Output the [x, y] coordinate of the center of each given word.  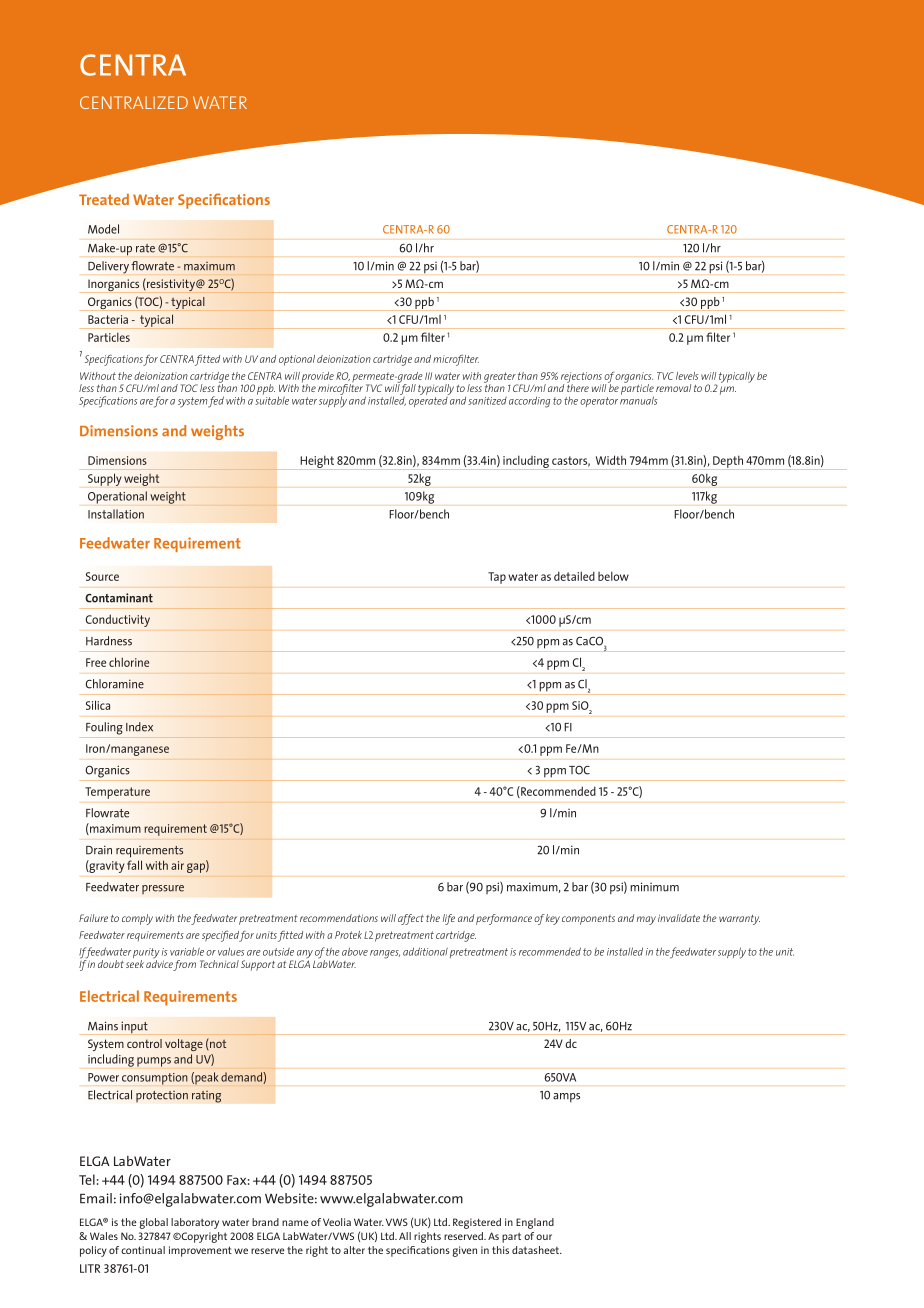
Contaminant [119, 598]
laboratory [195, 1223]
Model [103, 229]
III [428, 376]
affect [411, 919]
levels [687, 376]
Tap [497, 578]
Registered [477, 1223]
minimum [654, 887]
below [613, 576]
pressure [163, 889]
